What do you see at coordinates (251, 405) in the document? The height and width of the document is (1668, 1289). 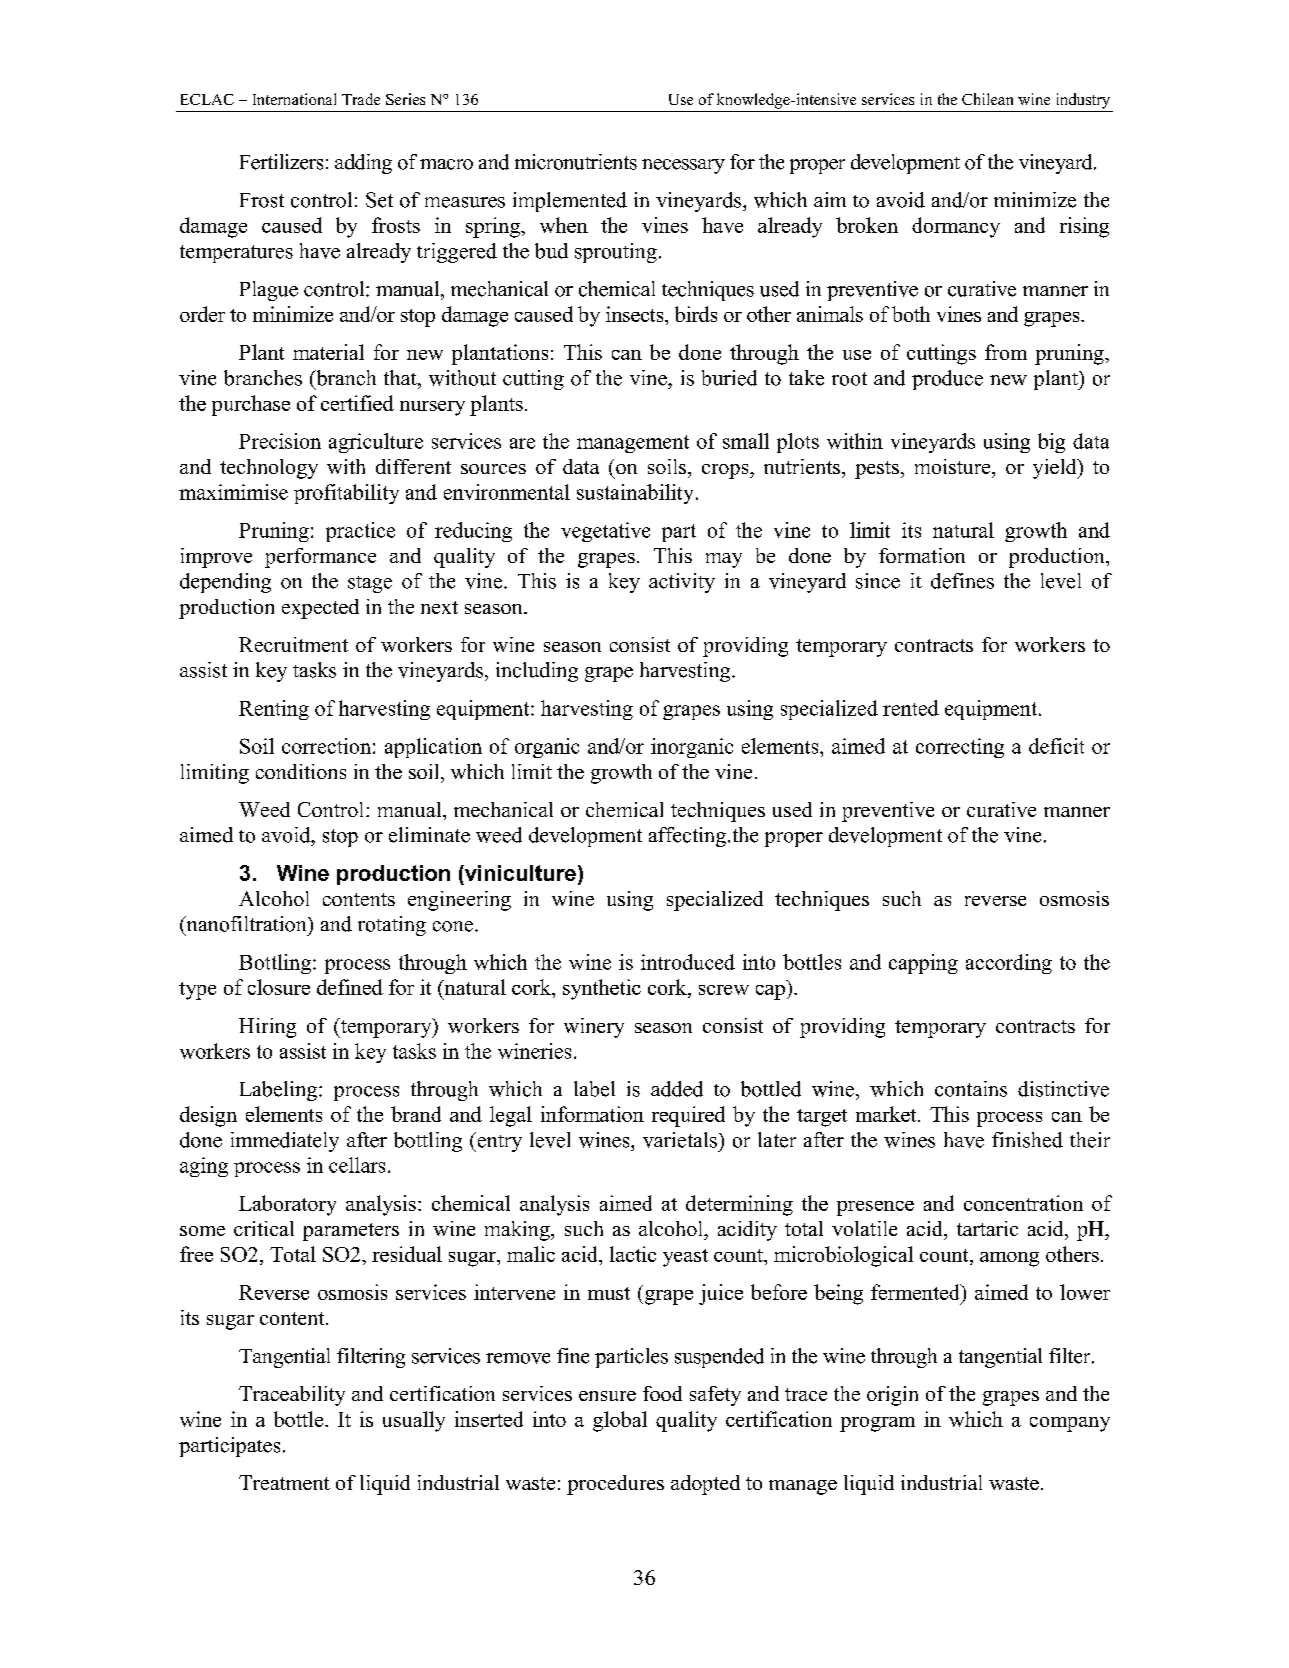 I see `purchase` at bounding box center [251, 405].
